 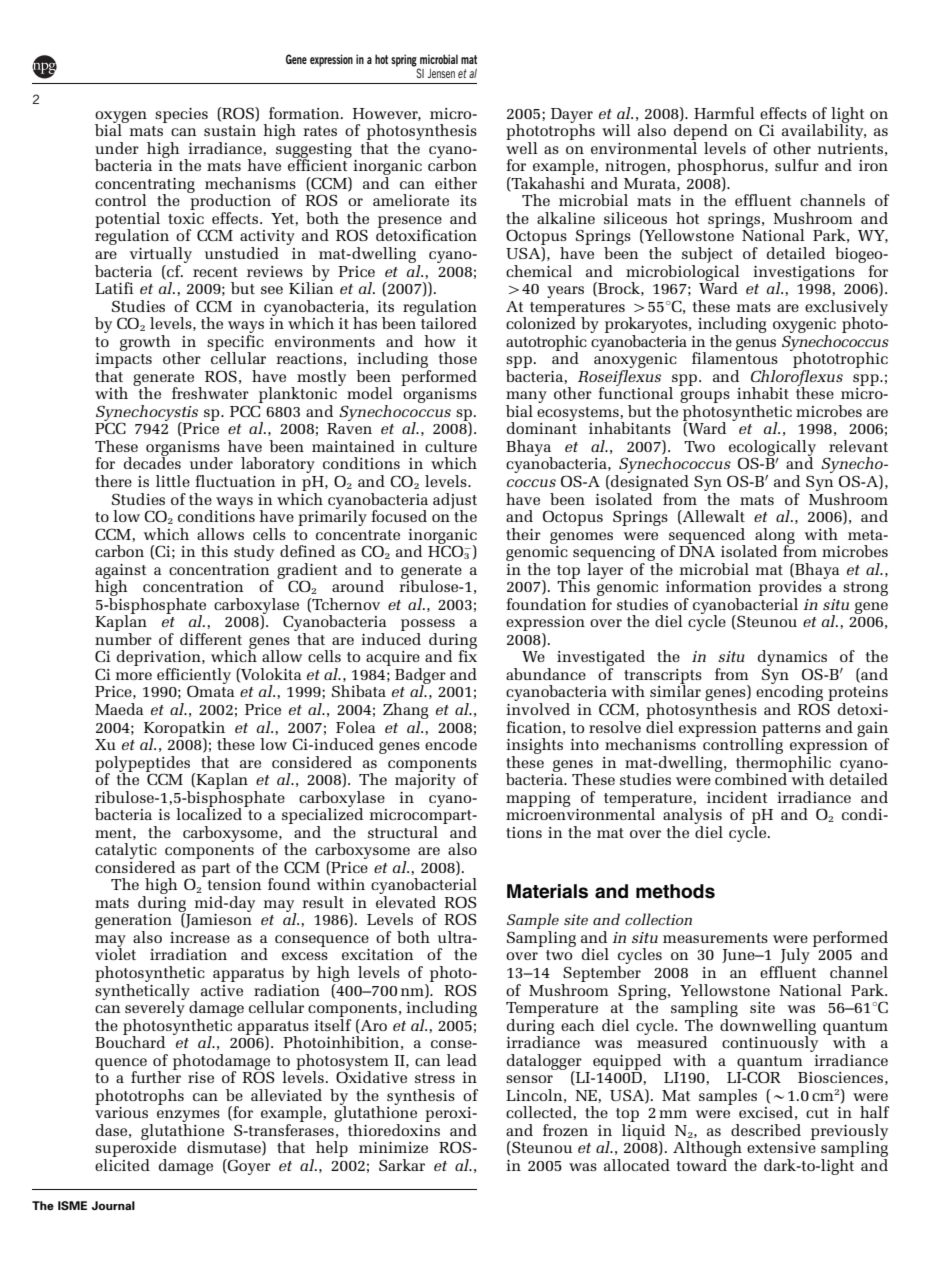 What do you see at coordinates (441, 73) in the screenshot?
I see `Jensen` at bounding box center [441, 73].
